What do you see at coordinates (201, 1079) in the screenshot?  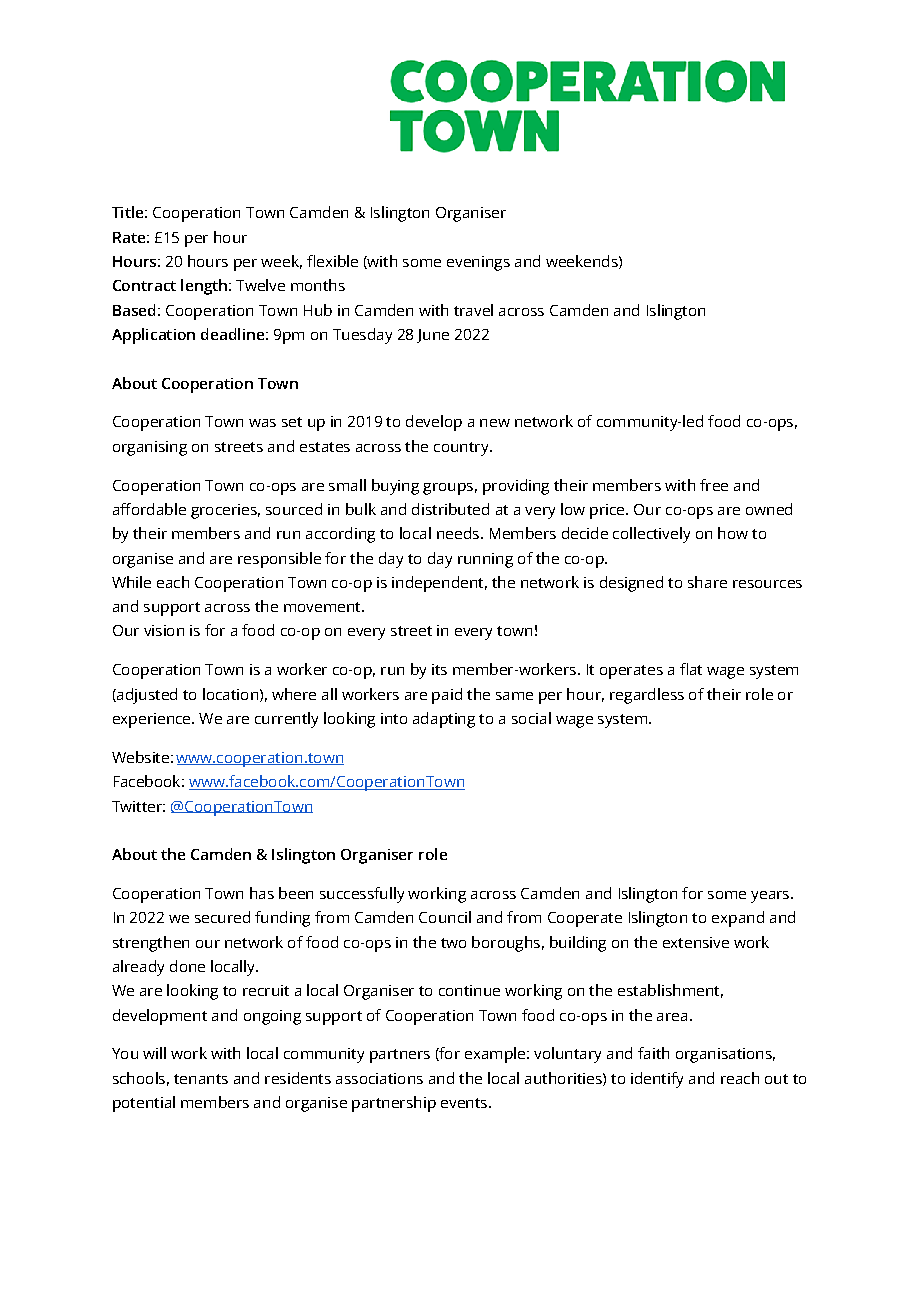 I see `tenants` at bounding box center [201, 1079].
